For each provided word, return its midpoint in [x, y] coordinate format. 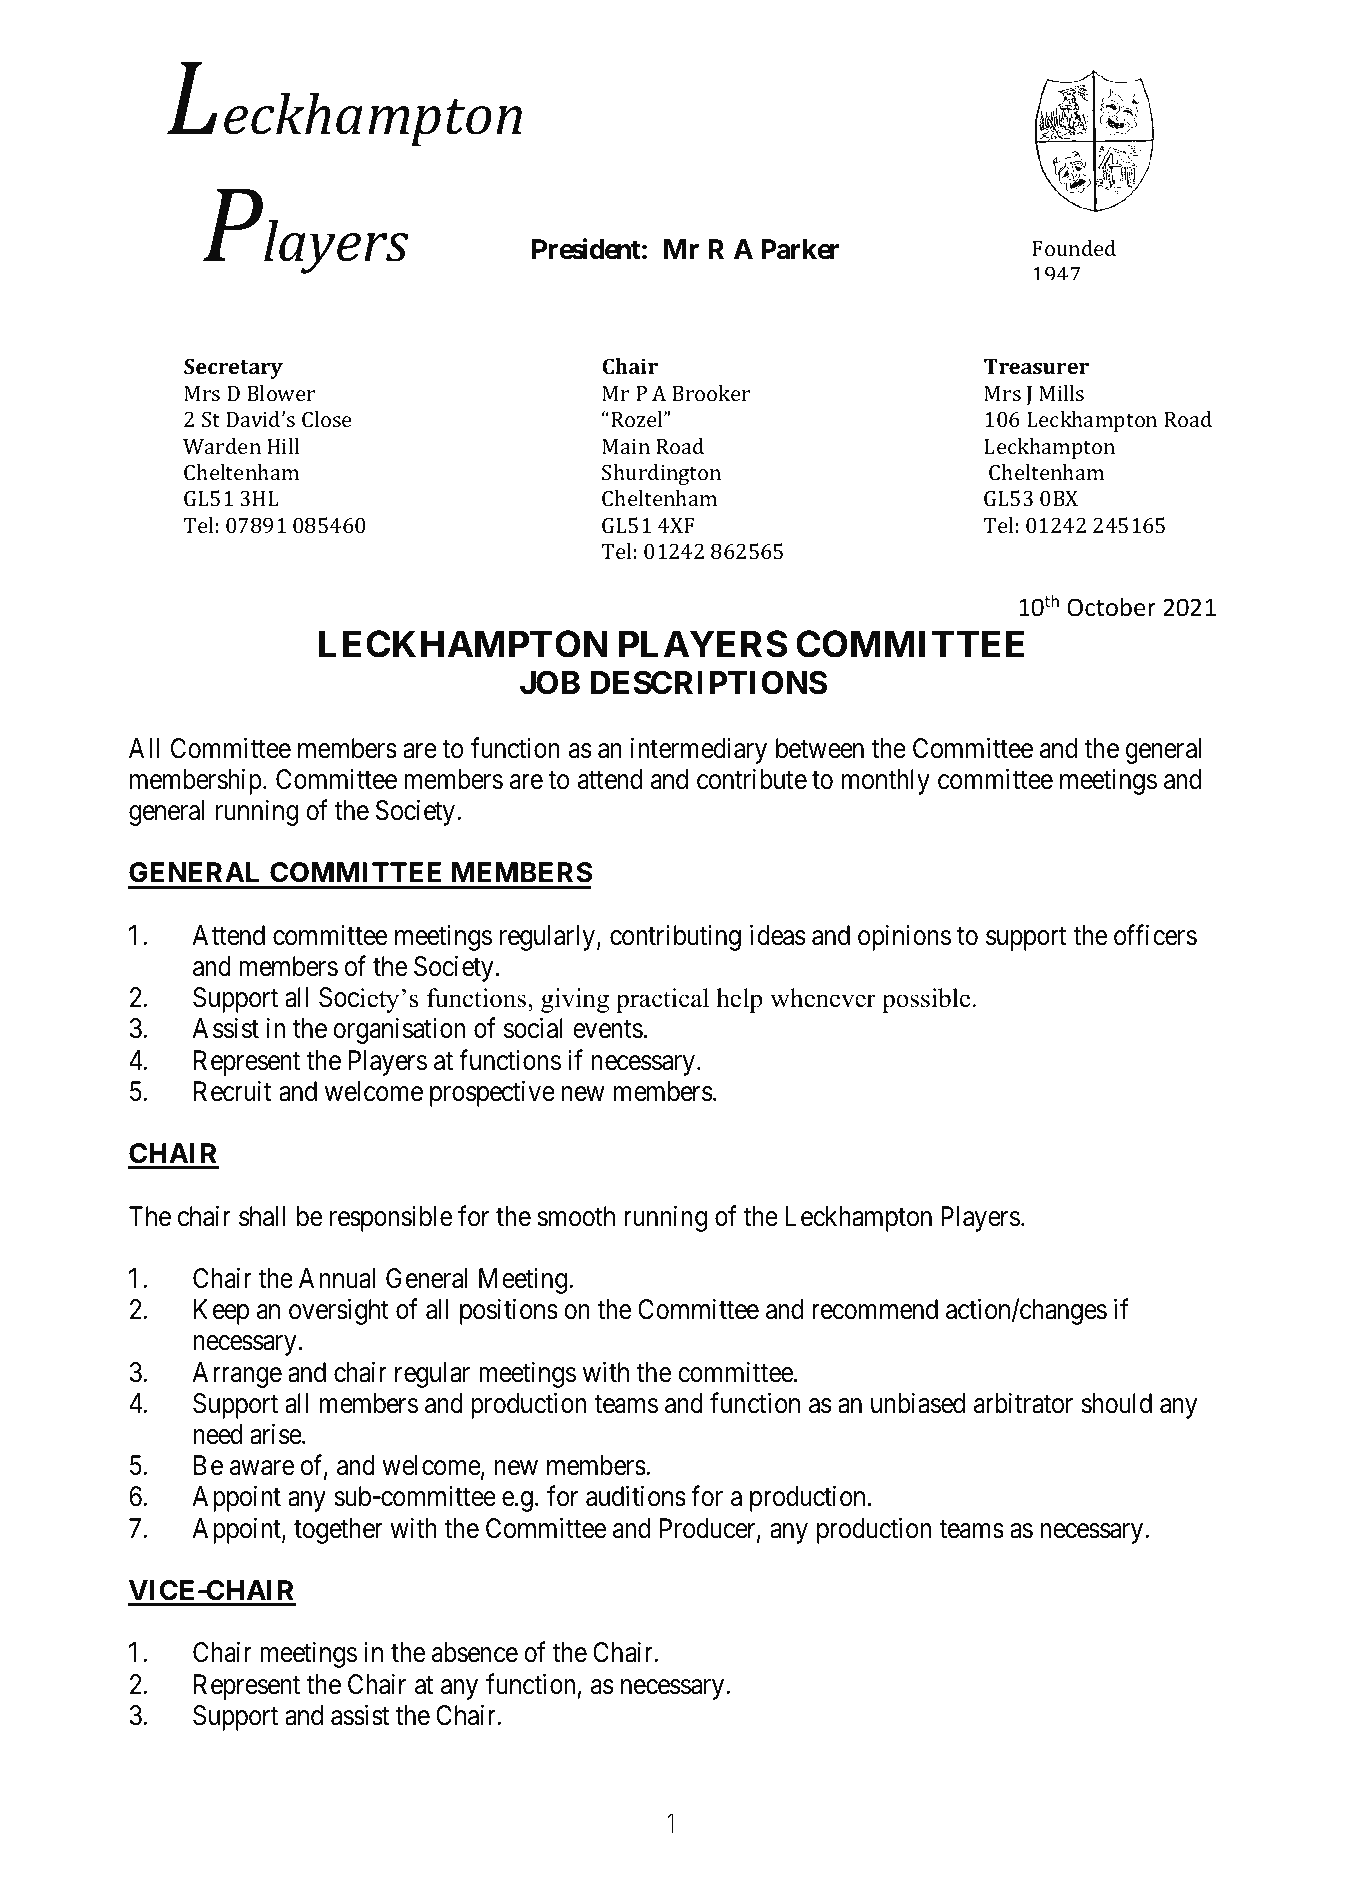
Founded [1074, 248]
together [338, 1531]
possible [927, 1000]
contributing [675, 938]
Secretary [233, 368]
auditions [636, 1496]
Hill [283, 446]
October [1111, 607]
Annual [337, 1278]
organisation [399, 1031]
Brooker [711, 393]
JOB [550, 683]
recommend [875, 1309]
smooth [576, 1216]
